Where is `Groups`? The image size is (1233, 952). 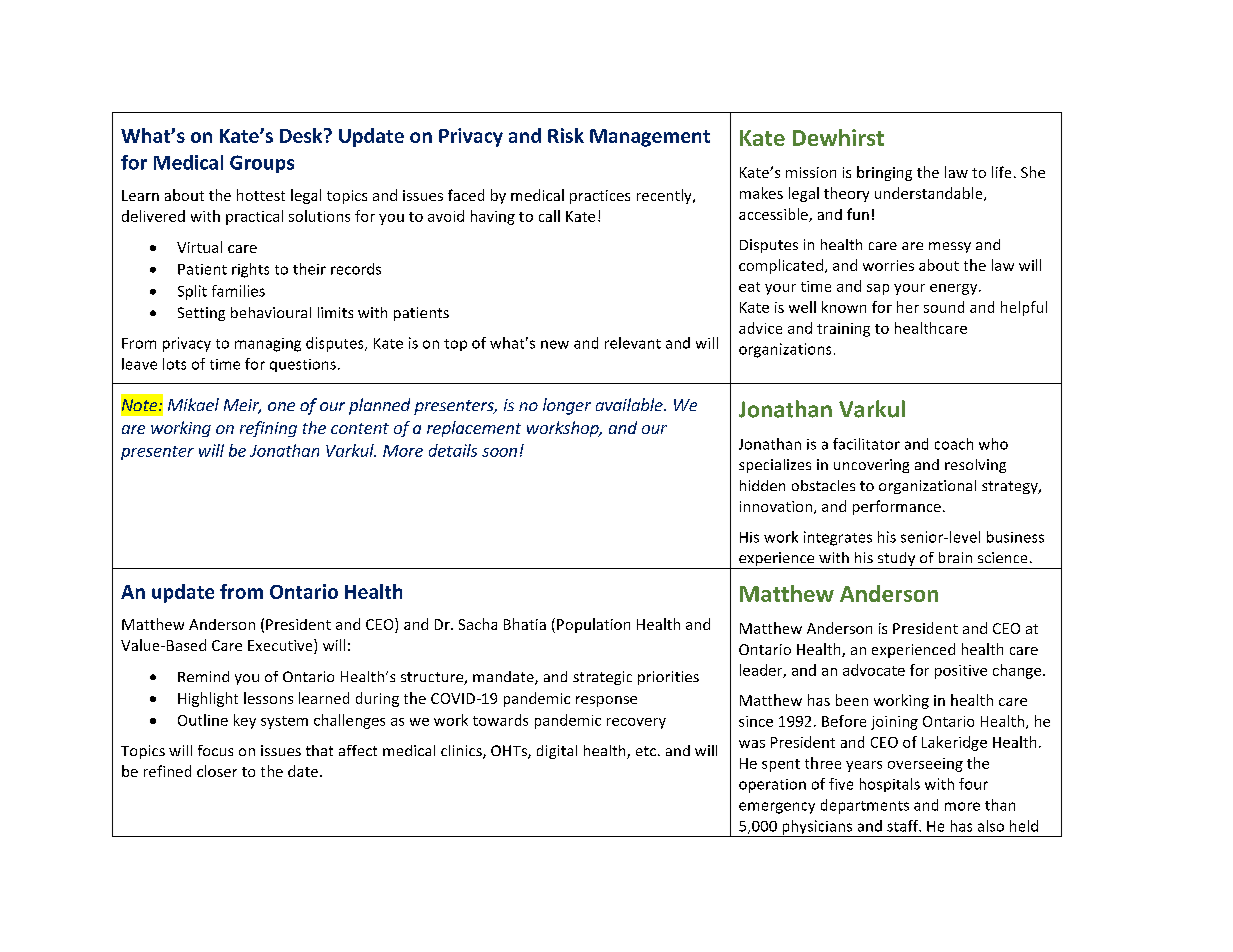
Groups is located at coordinates (262, 164).
